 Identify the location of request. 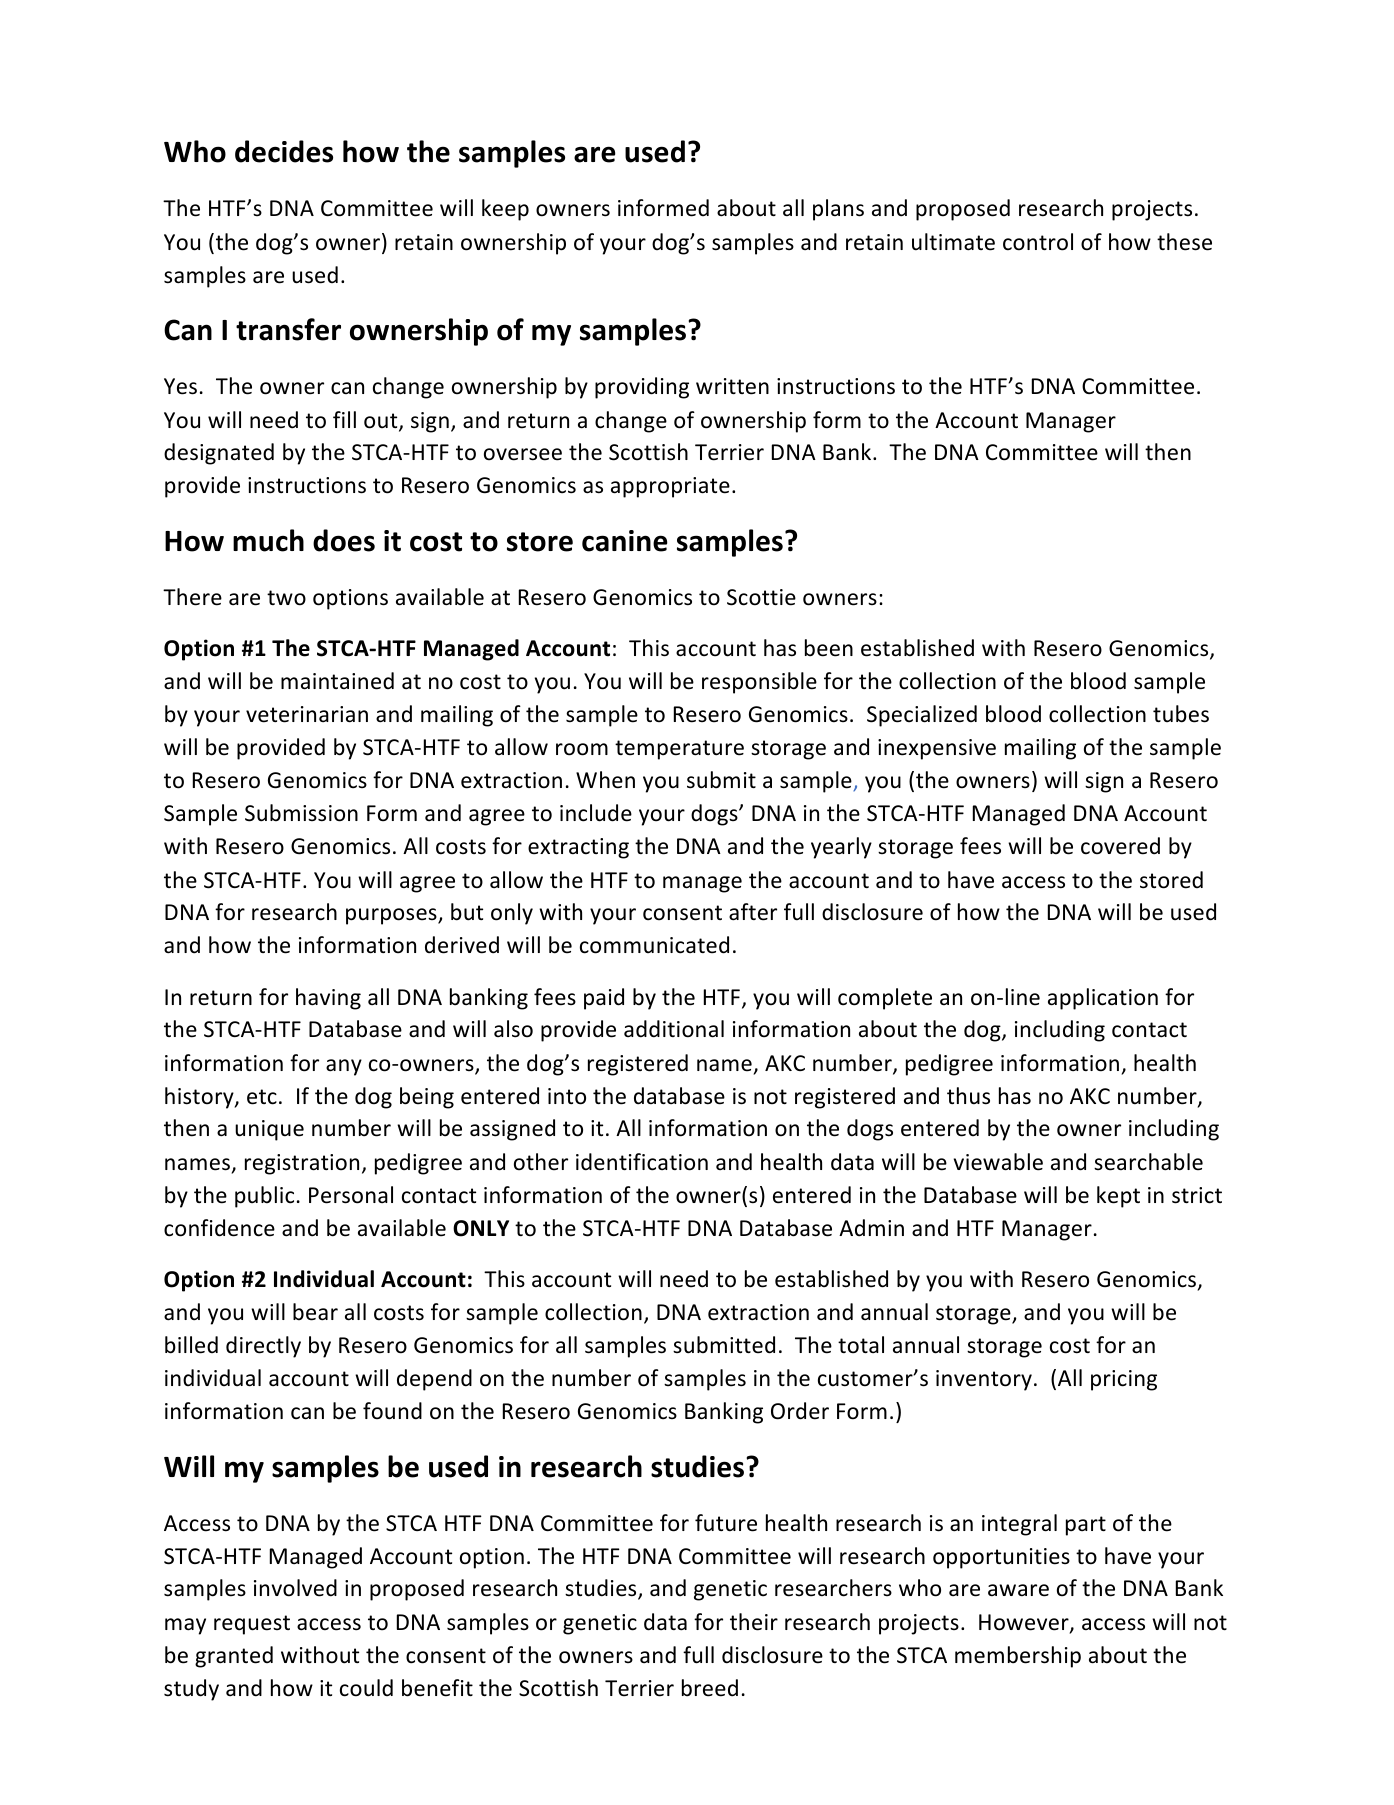
(252, 1625).
